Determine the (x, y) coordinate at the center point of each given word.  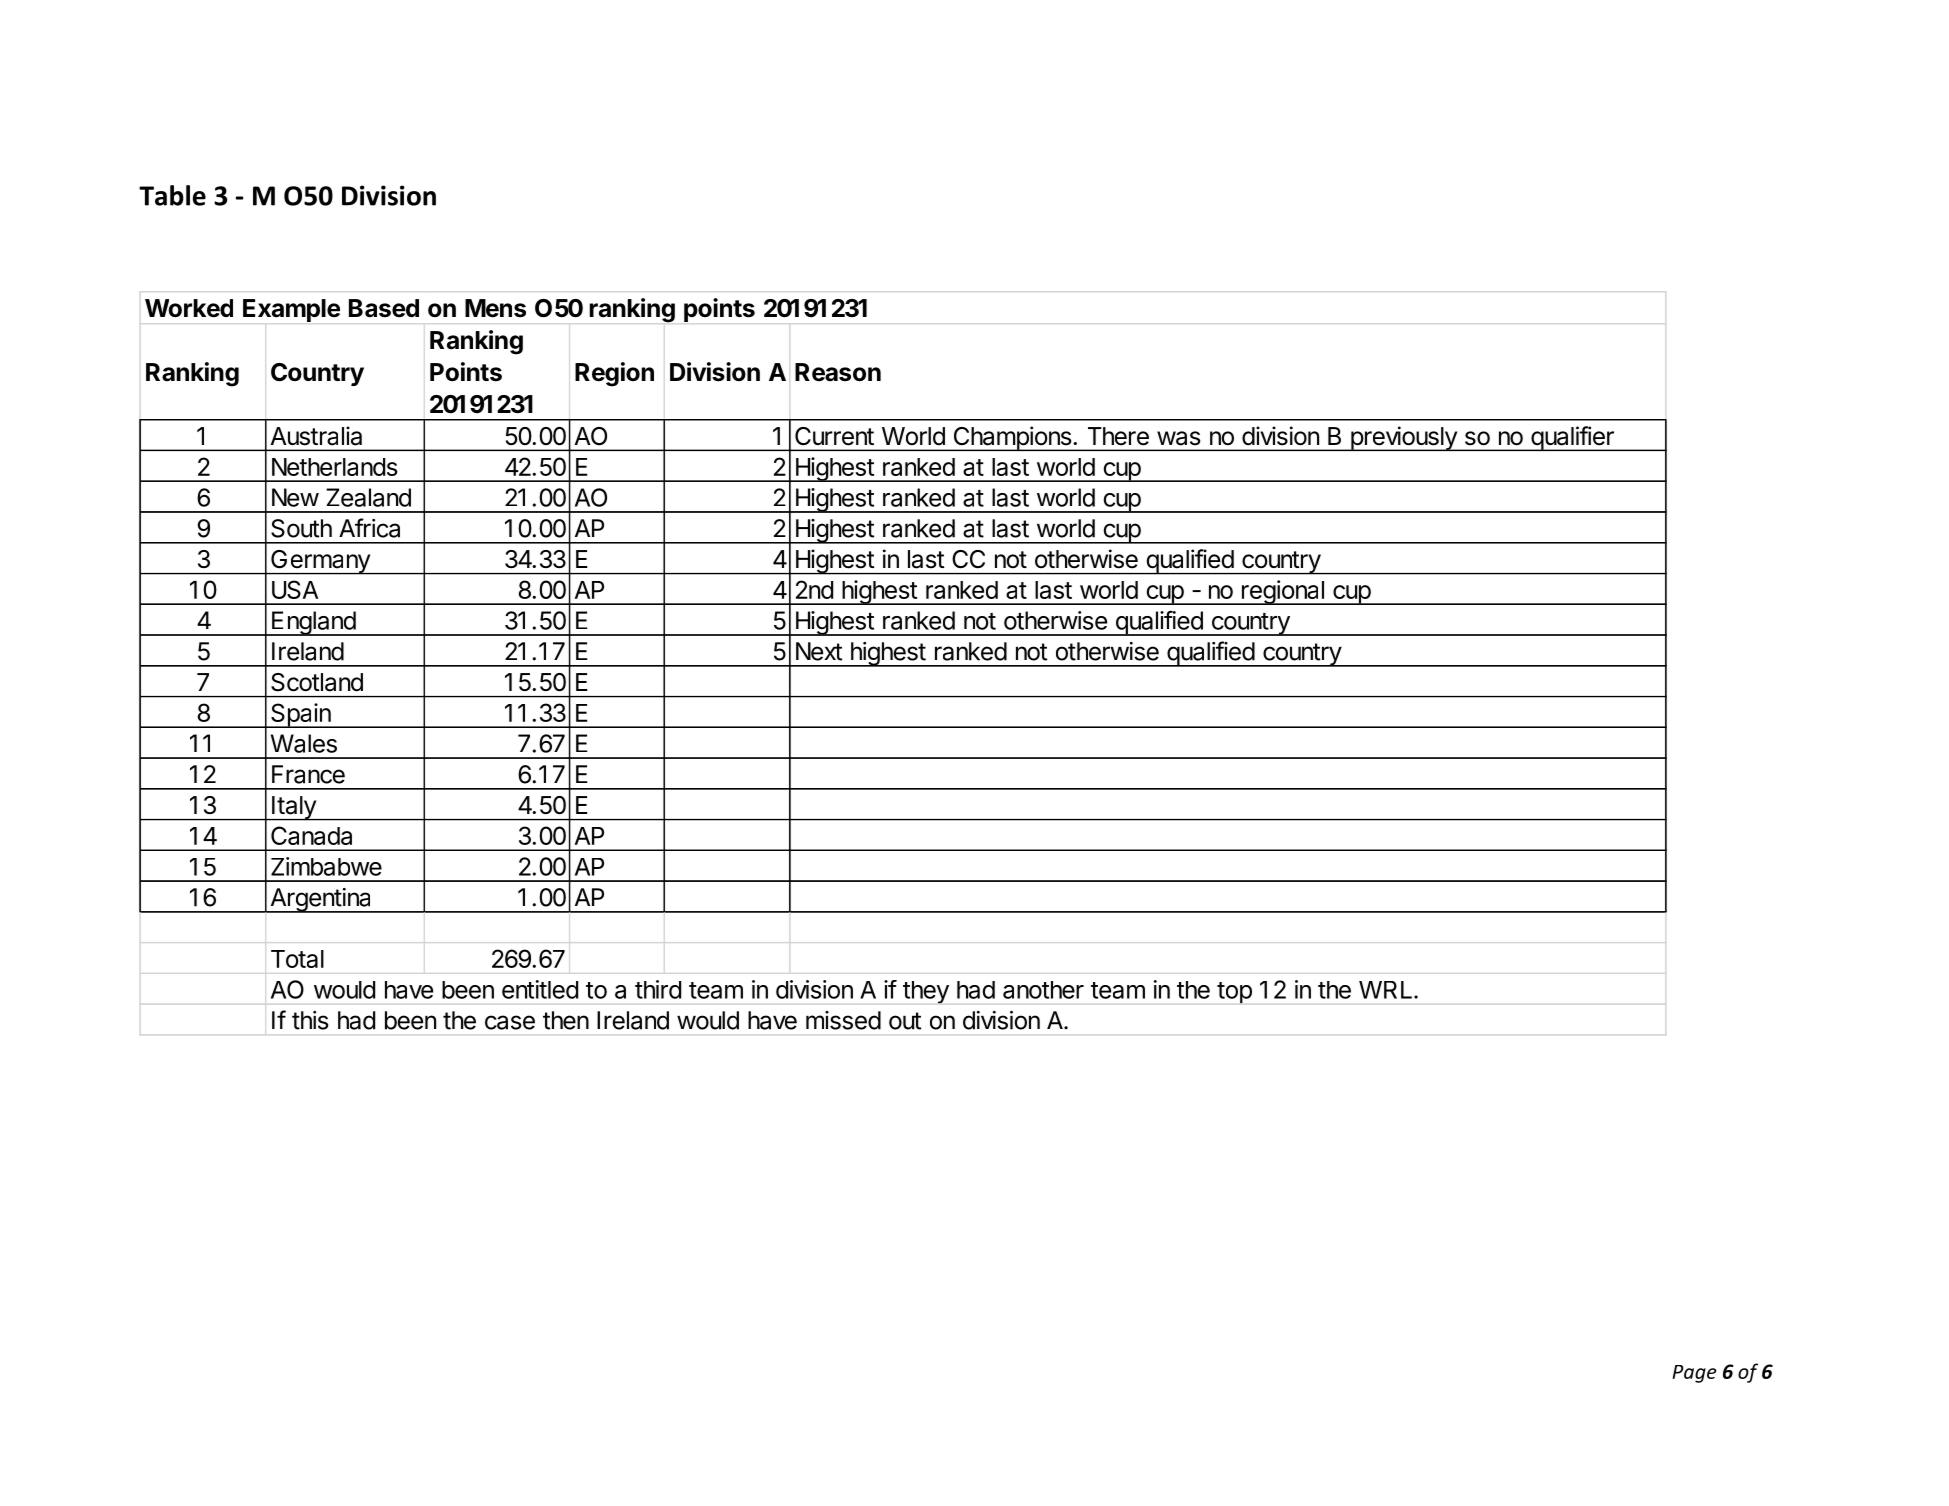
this (310, 1020)
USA (295, 589)
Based (384, 308)
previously (1403, 438)
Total (297, 959)
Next (819, 651)
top (1234, 993)
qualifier (1572, 438)
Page (1694, 1374)
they (926, 992)
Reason (838, 372)
